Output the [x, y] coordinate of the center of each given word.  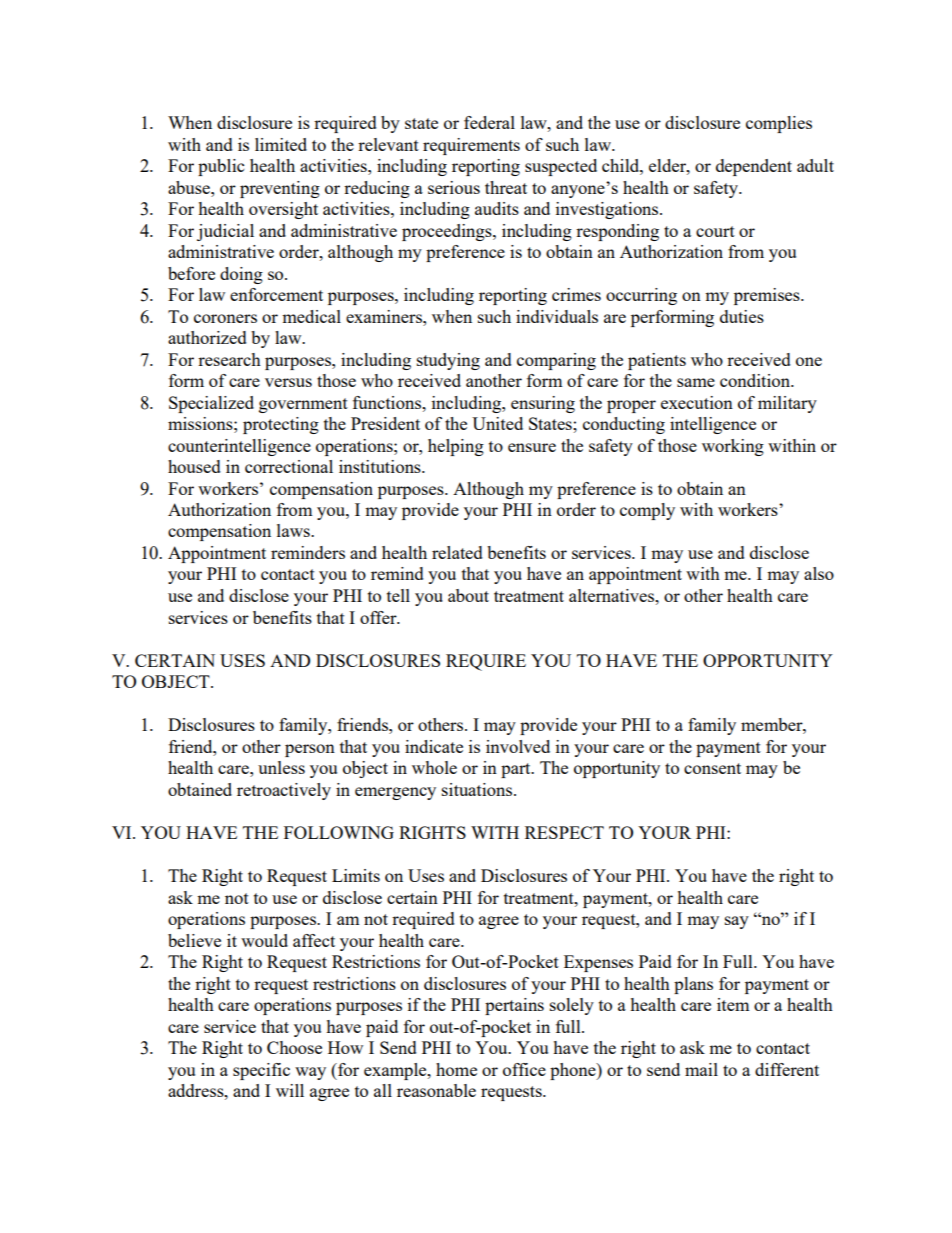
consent [712, 768]
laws [294, 530]
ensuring [543, 404]
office [524, 1069]
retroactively [284, 791]
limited [281, 144]
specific [261, 1071]
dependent [754, 167]
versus [288, 382]
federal [489, 122]
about [468, 595]
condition [756, 380]
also [819, 573]
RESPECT [564, 832]
